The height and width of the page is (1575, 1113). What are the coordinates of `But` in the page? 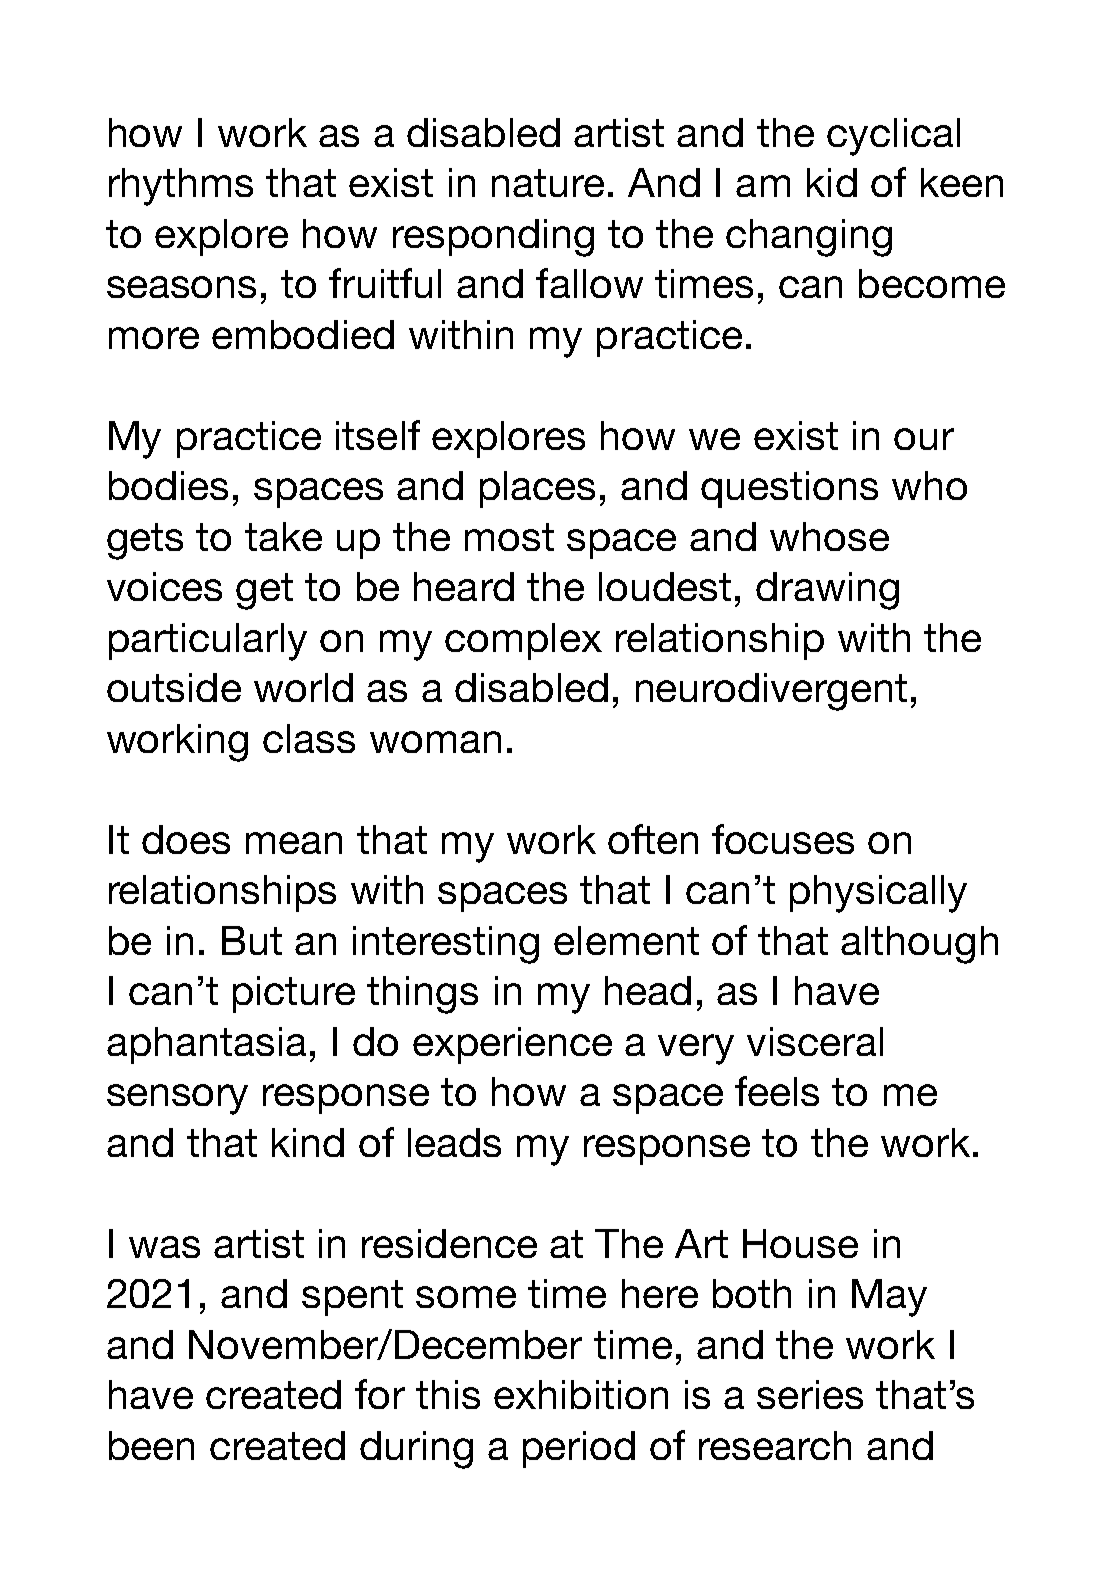 It's located at (252, 940).
